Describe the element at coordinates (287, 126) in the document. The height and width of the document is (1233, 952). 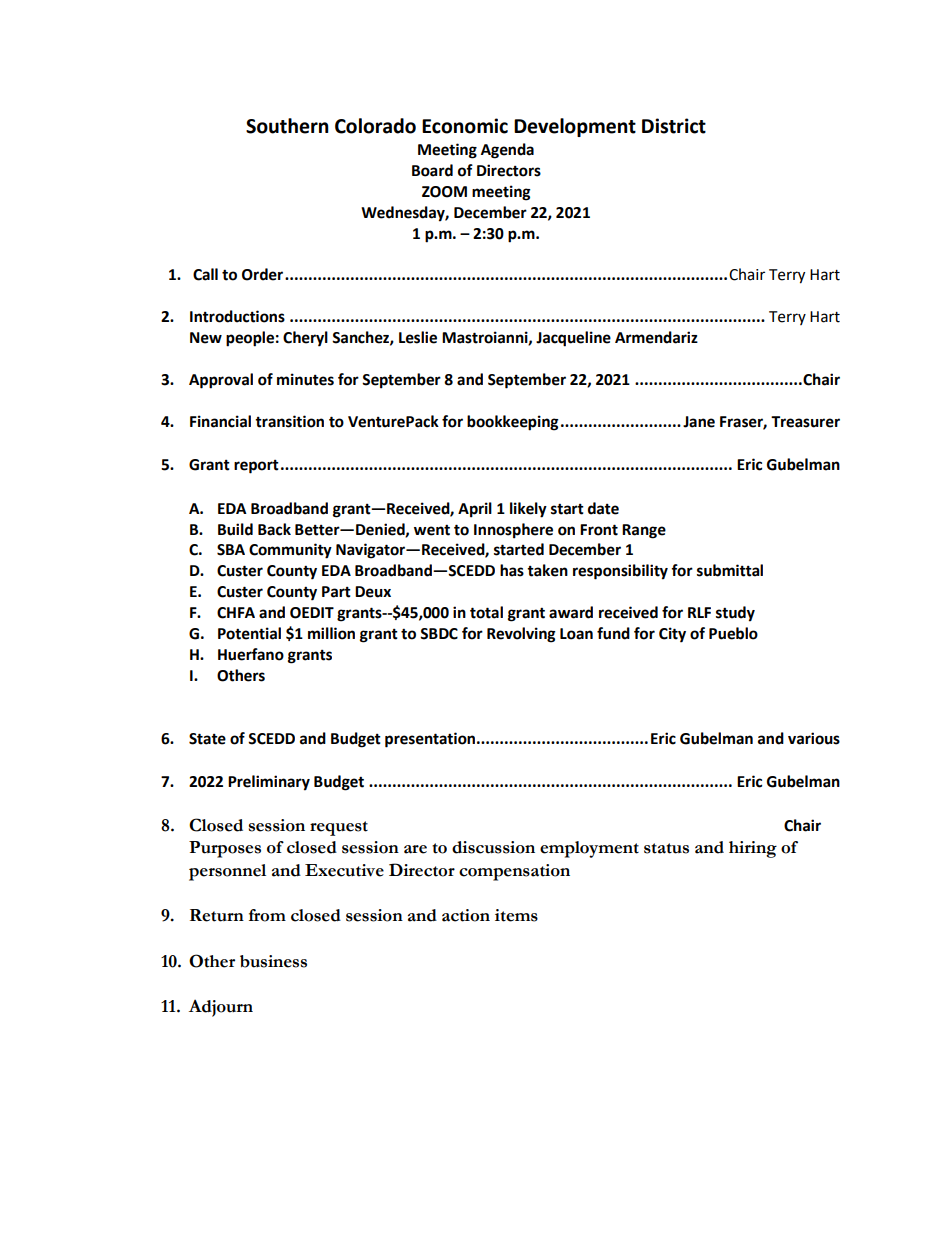
I see `Southern` at that location.
